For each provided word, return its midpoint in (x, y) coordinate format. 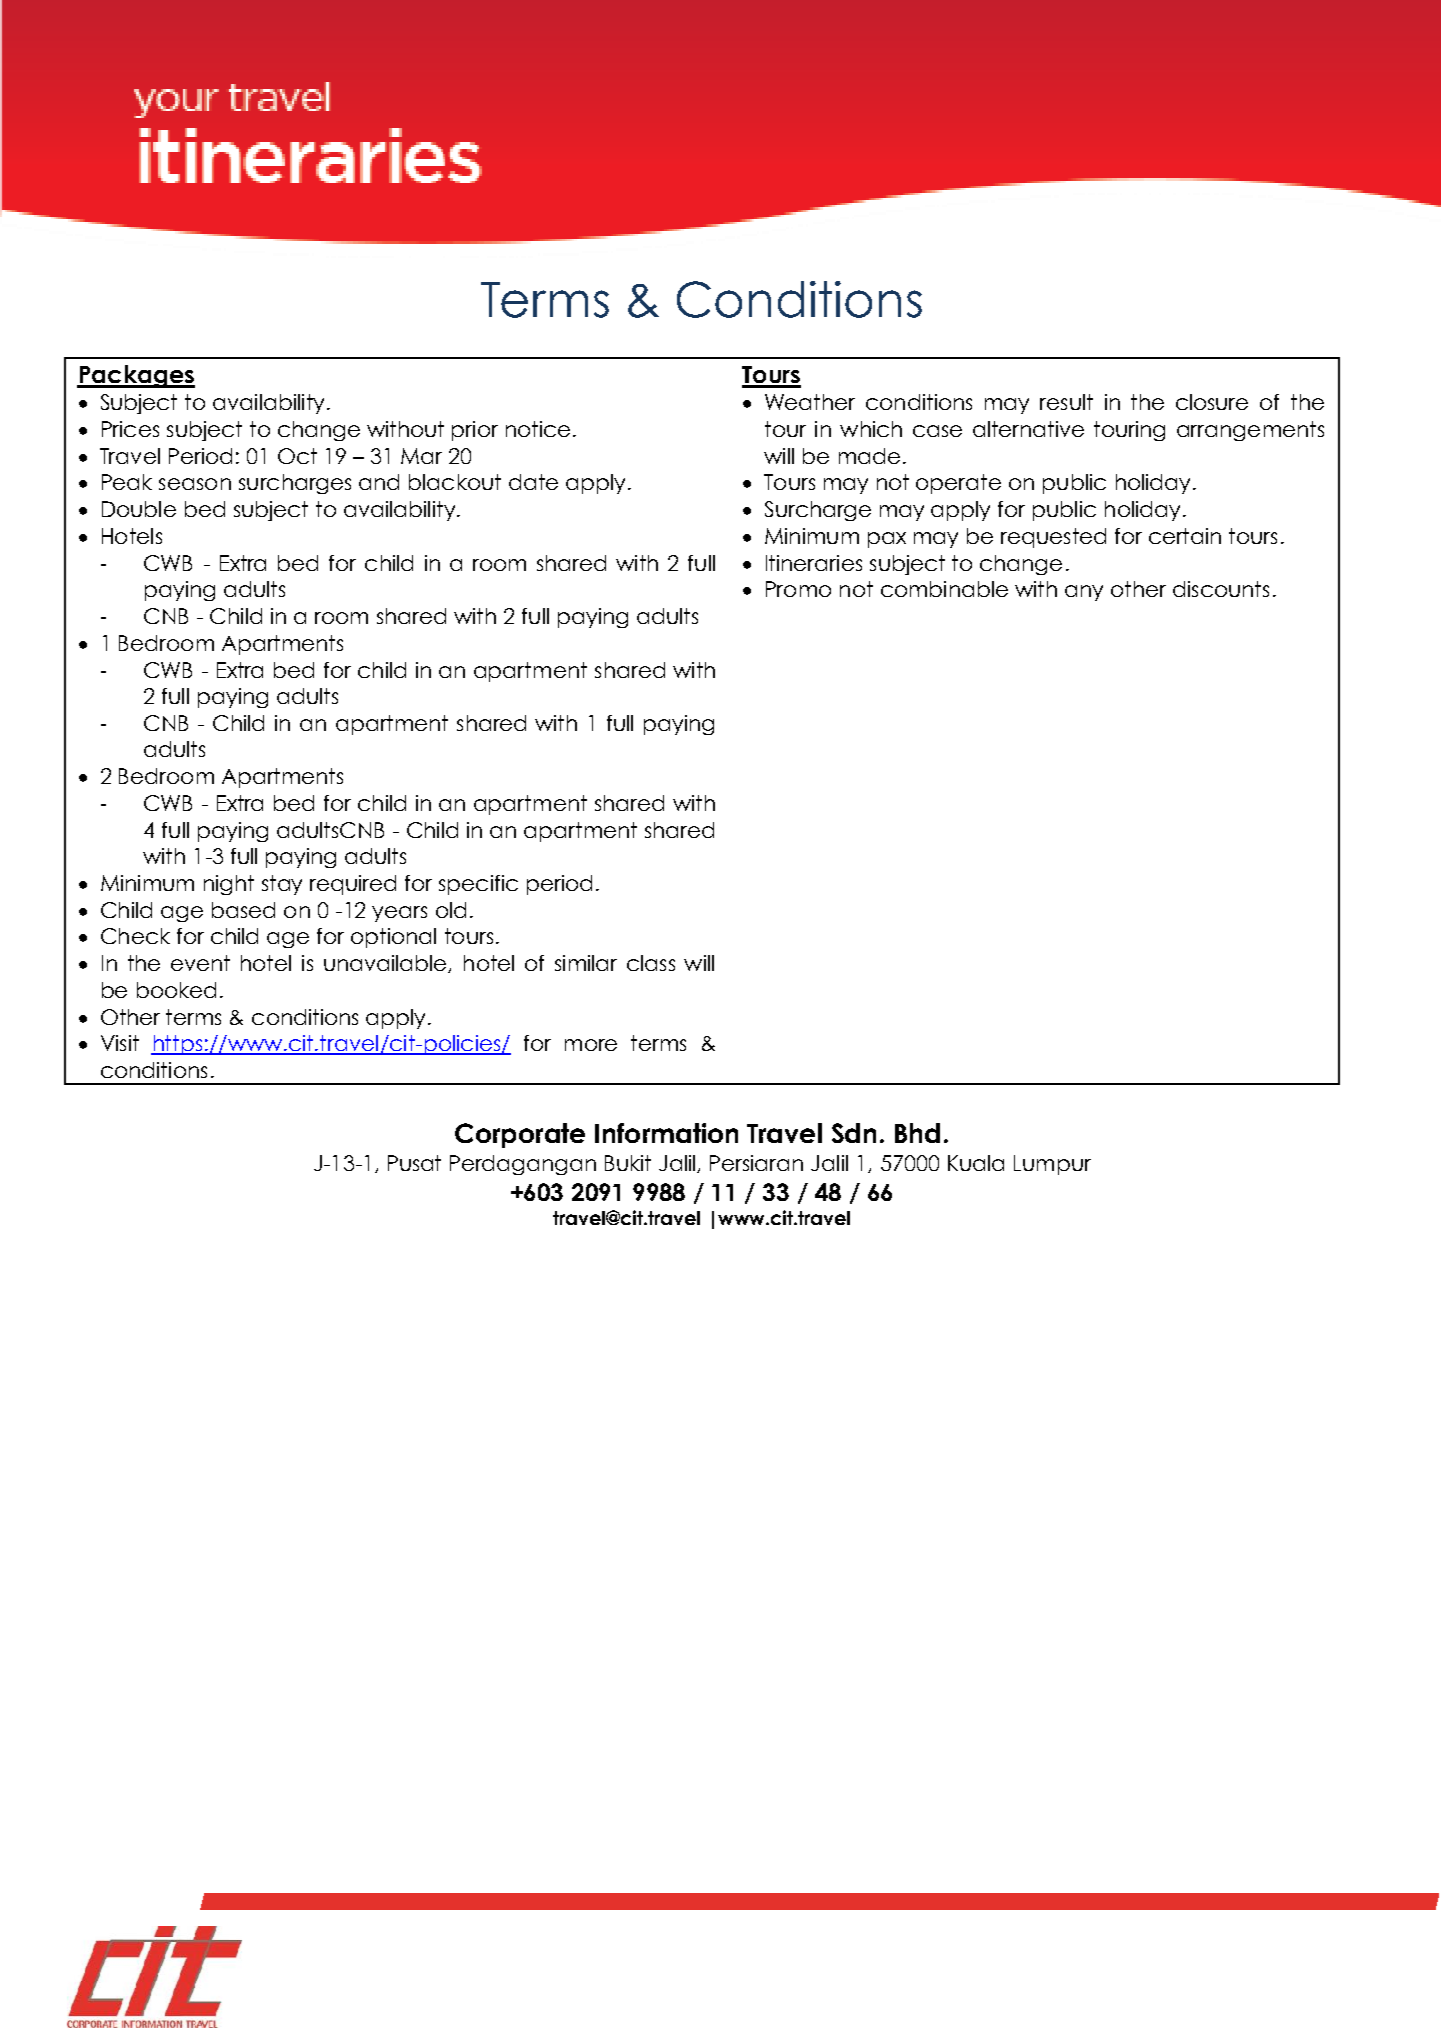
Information (666, 1133)
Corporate (520, 1135)
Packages (136, 376)
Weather (810, 402)
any (1084, 593)
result (1066, 402)
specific (478, 885)
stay (282, 885)
